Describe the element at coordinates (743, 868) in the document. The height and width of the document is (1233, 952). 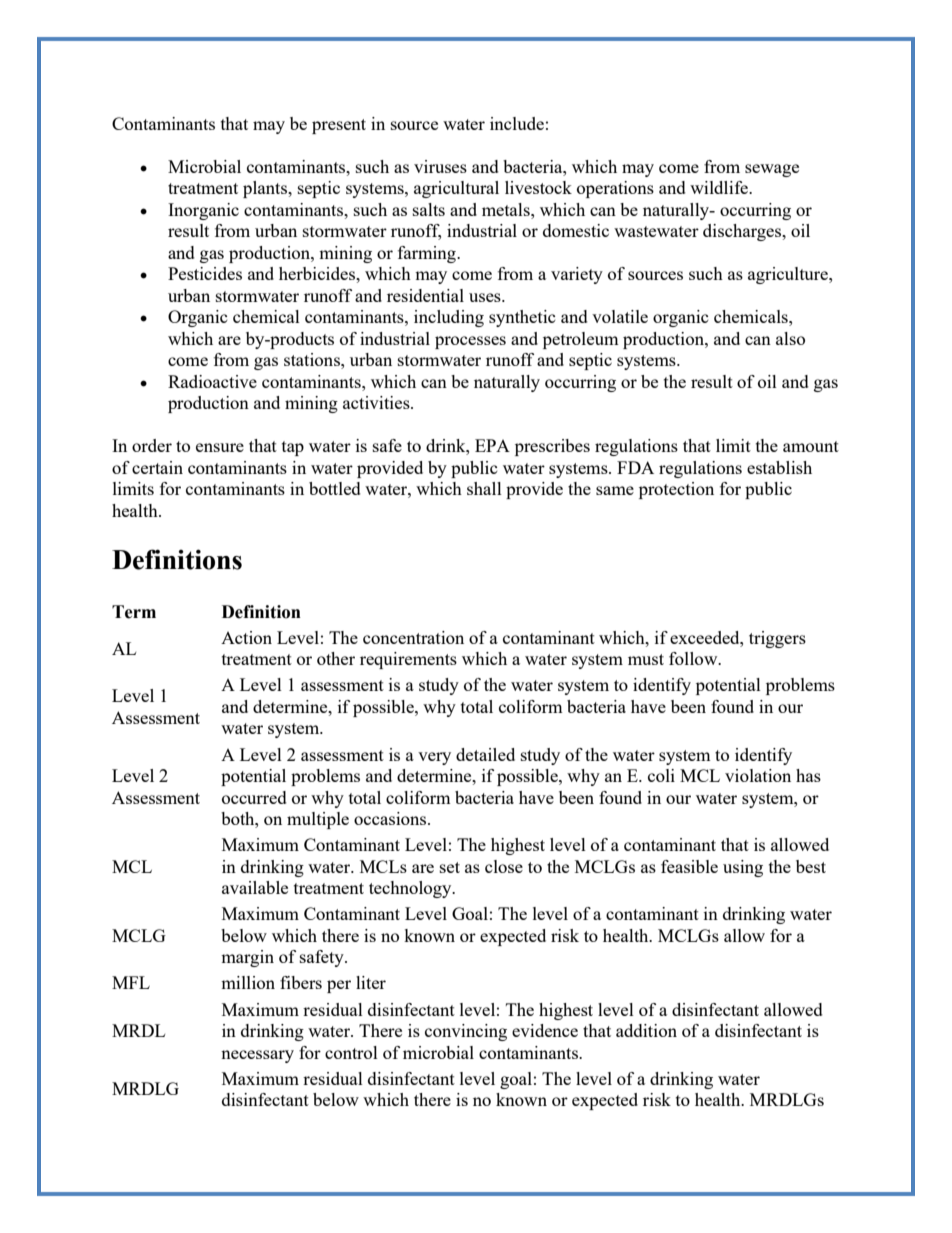
I see `using` at that location.
